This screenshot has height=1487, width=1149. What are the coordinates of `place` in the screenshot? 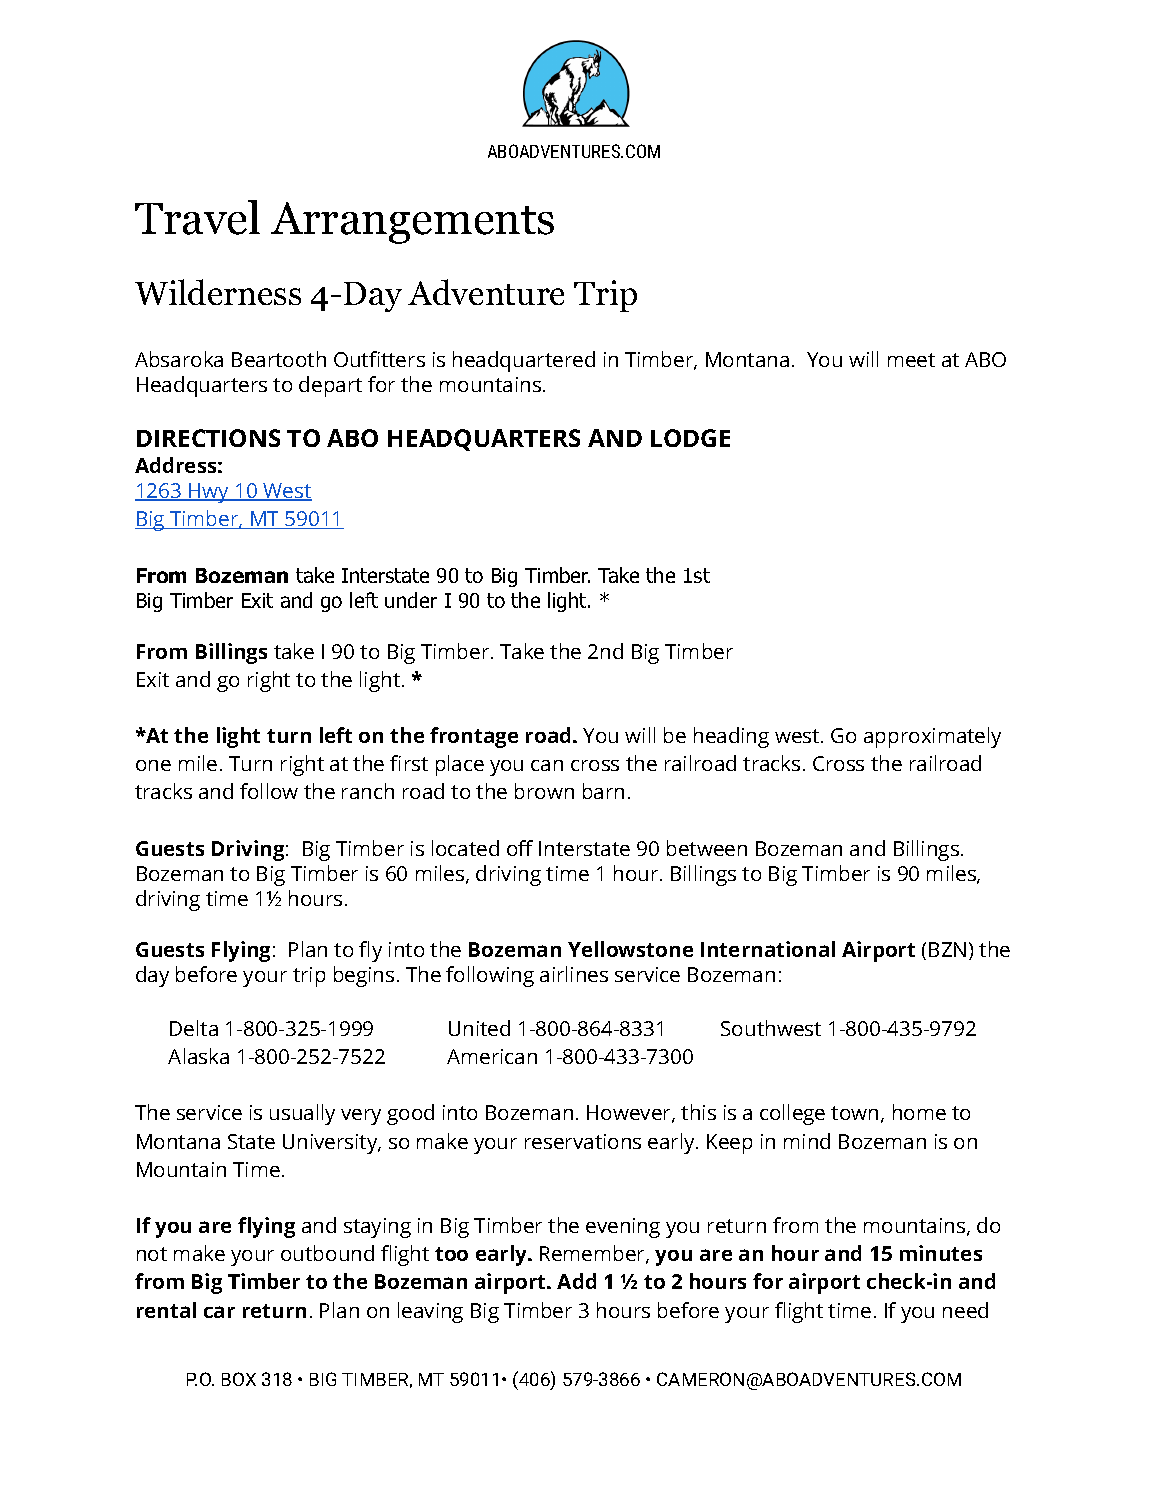 It's located at (460, 765).
